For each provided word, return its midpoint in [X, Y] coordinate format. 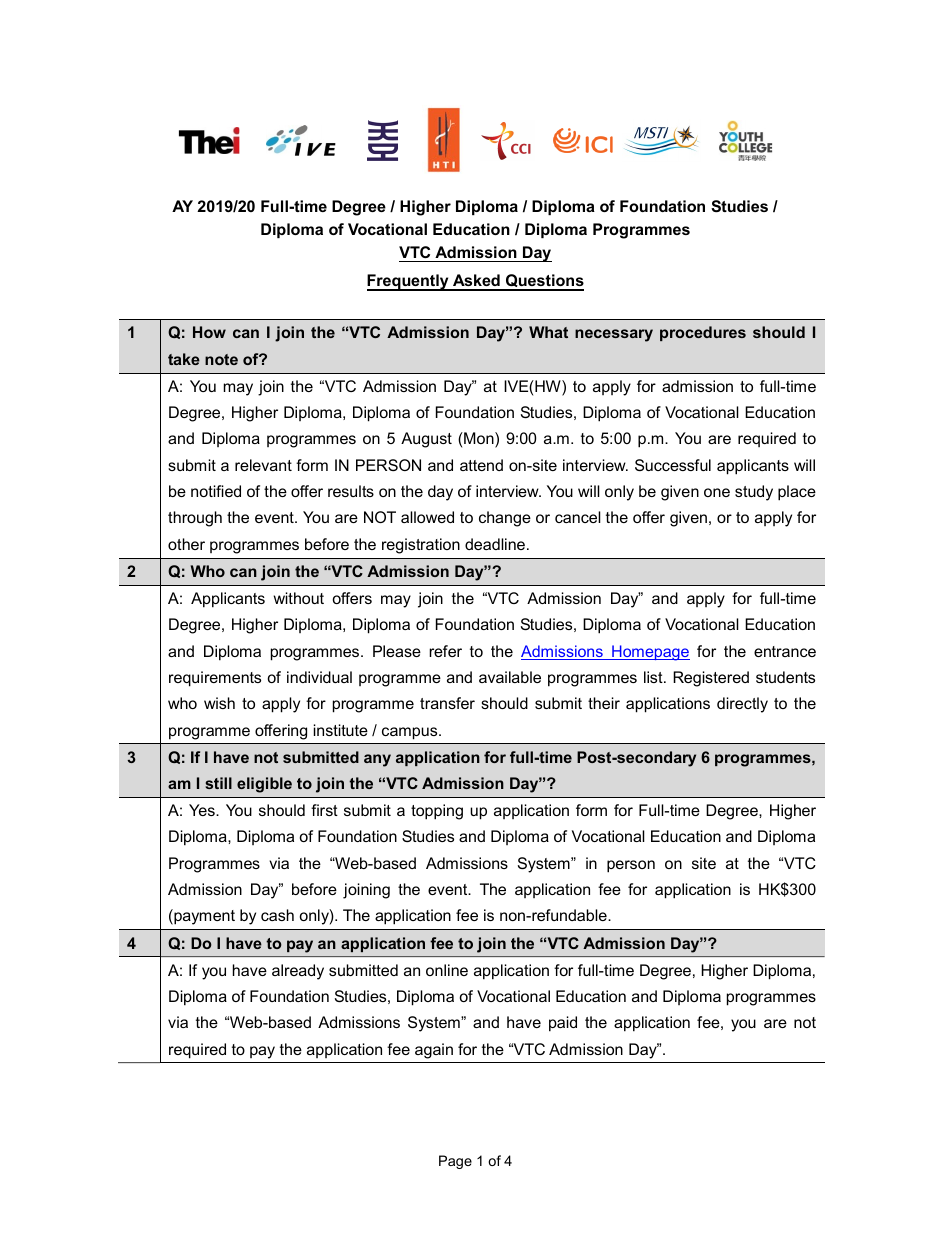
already [298, 972]
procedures [703, 333]
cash [277, 915]
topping [437, 812]
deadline [495, 544]
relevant [263, 465]
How [209, 332]
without [298, 598]
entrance [785, 651]
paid [563, 1024]
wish [219, 703]
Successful [673, 465]
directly [742, 705]
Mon [479, 439]
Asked [476, 282]
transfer [447, 703]
